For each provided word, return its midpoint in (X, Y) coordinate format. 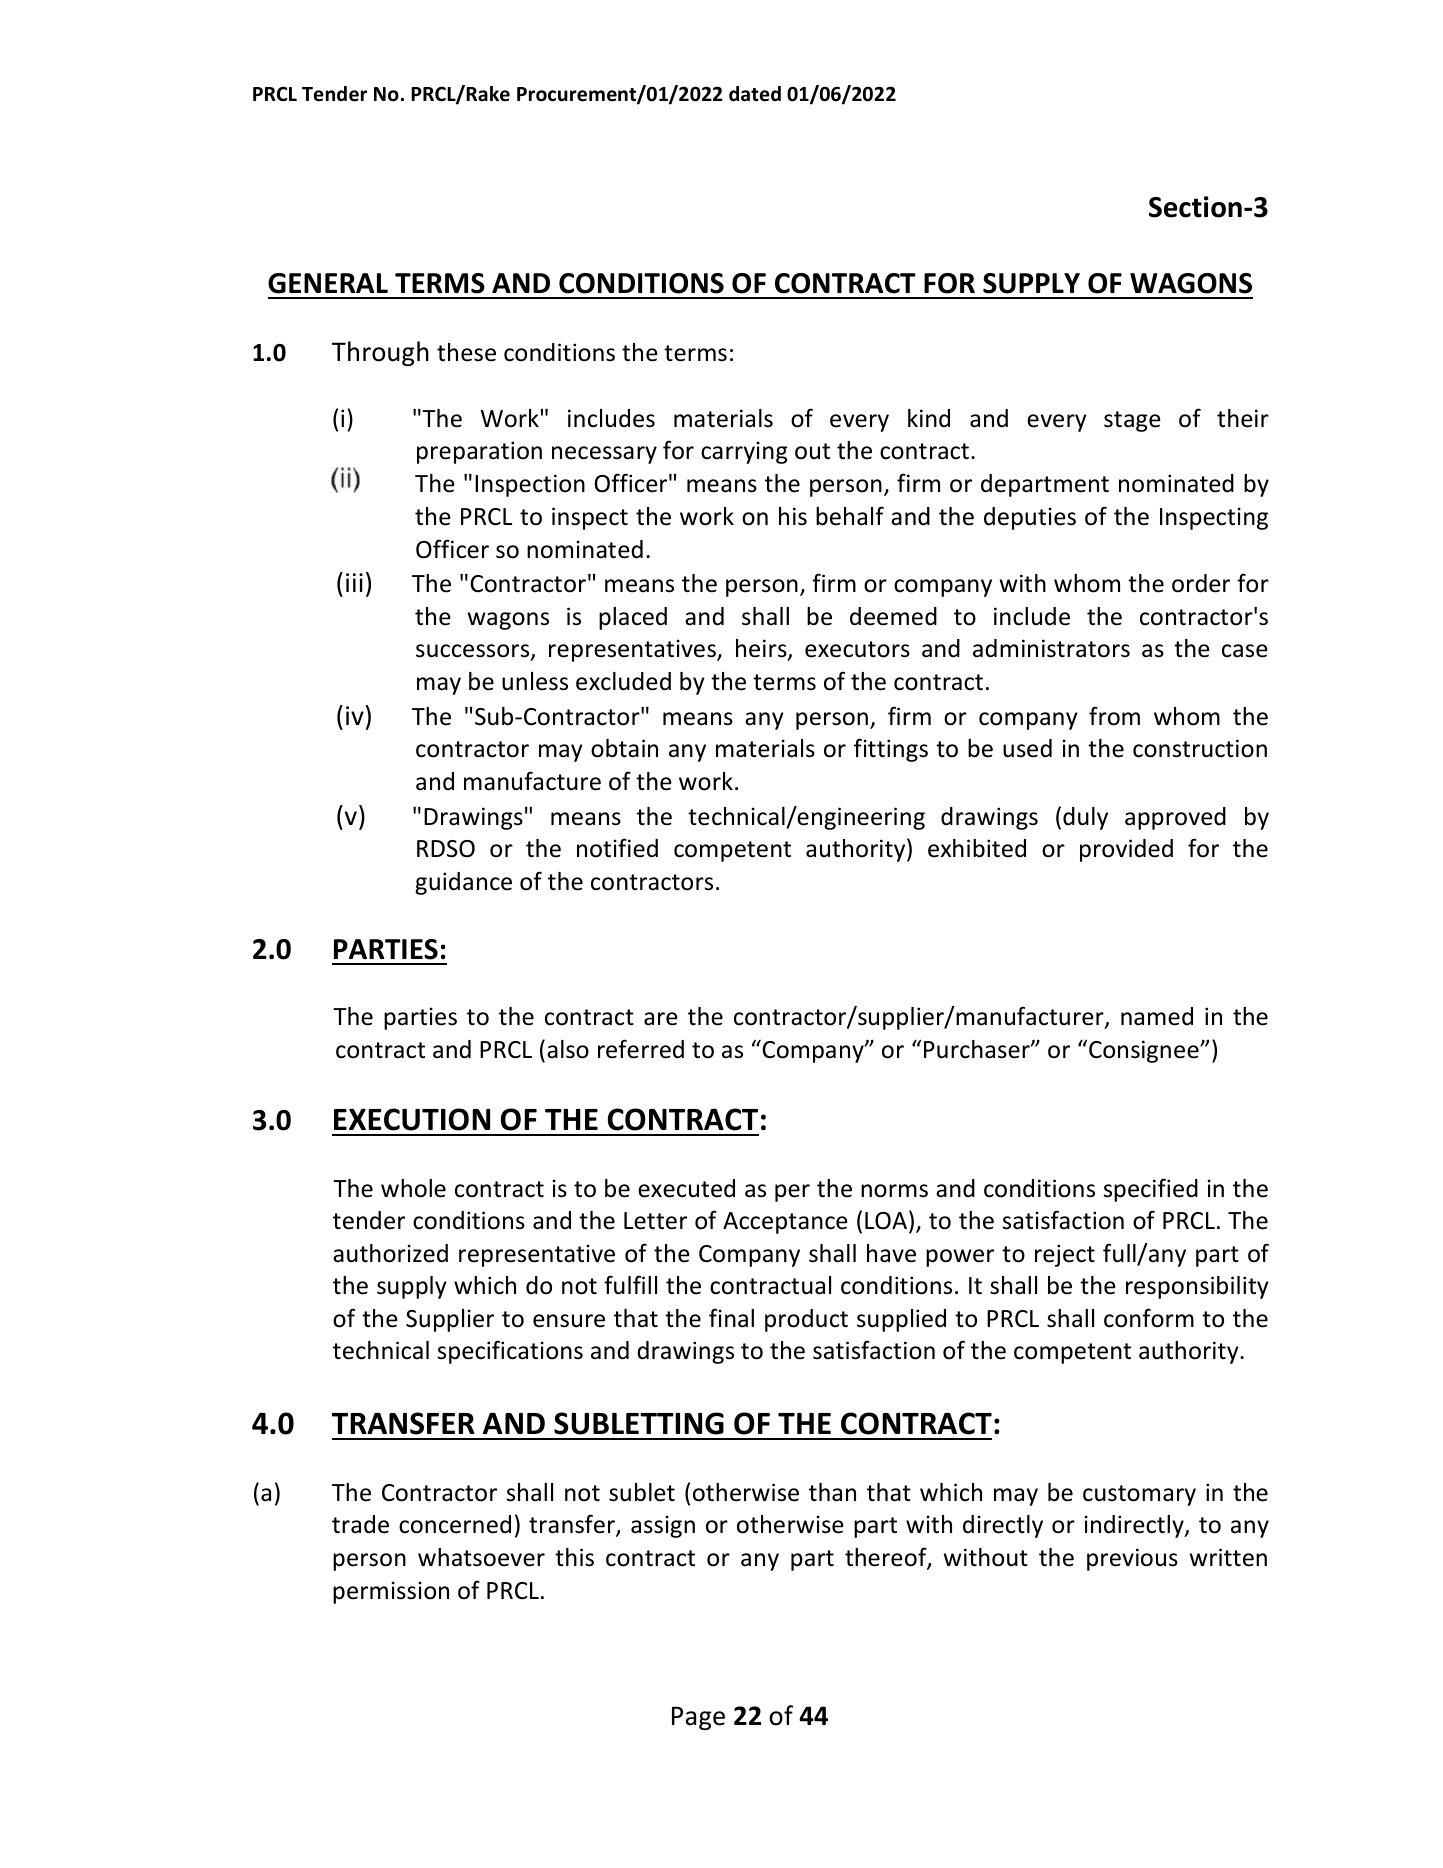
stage (1132, 421)
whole (413, 1188)
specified (1151, 1190)
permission (391, 1592)
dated (755, 94)
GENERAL (328, 283)
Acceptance (785, 1223)
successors (474, 652)
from (1114, 716)
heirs (762, 649)
